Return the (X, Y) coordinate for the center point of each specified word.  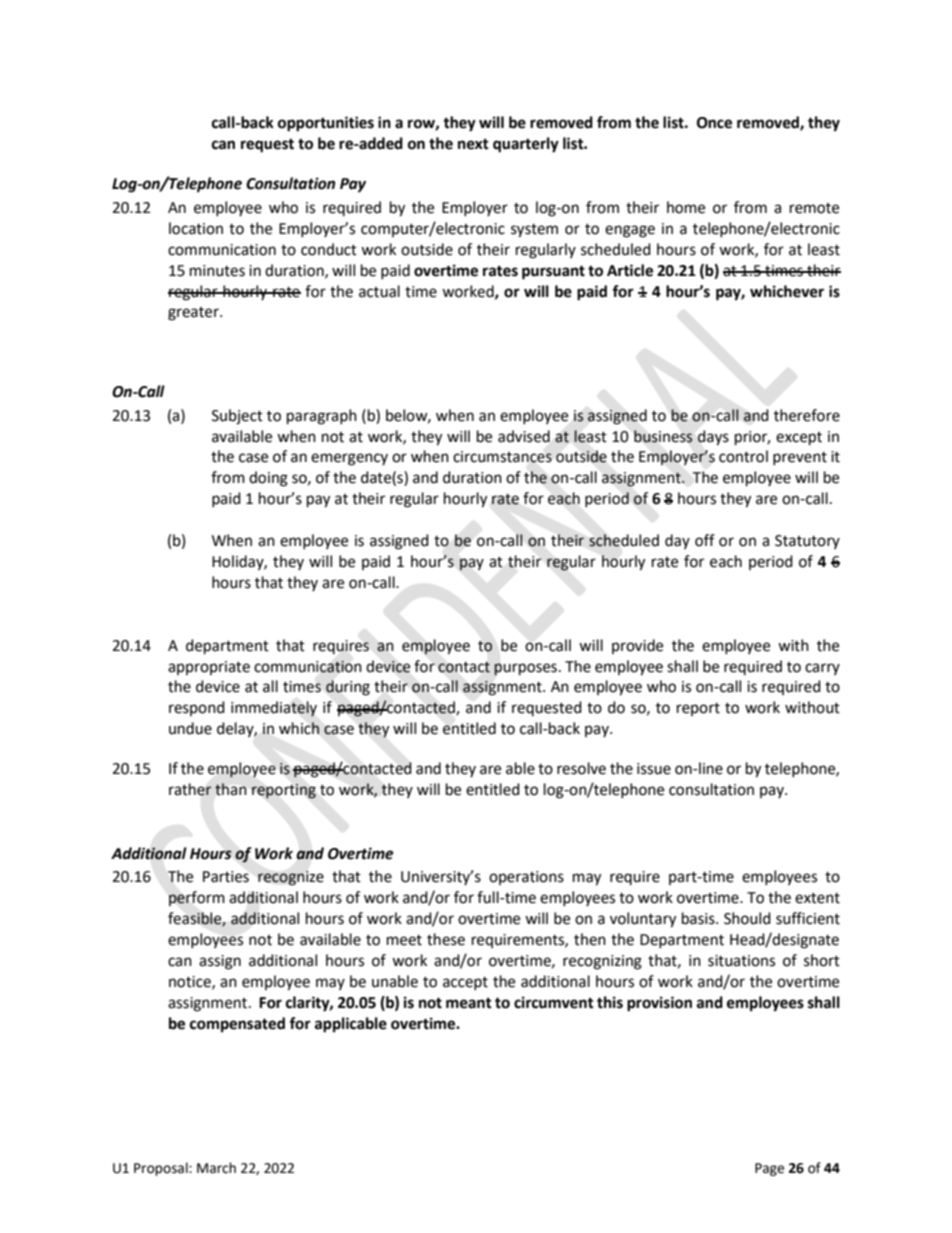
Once (714, 123)
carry (822, 669)
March (216, 1168)
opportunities (326, 124)
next (473, 144)
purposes (525, 669)
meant (469, 1003)
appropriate (209, 668)
